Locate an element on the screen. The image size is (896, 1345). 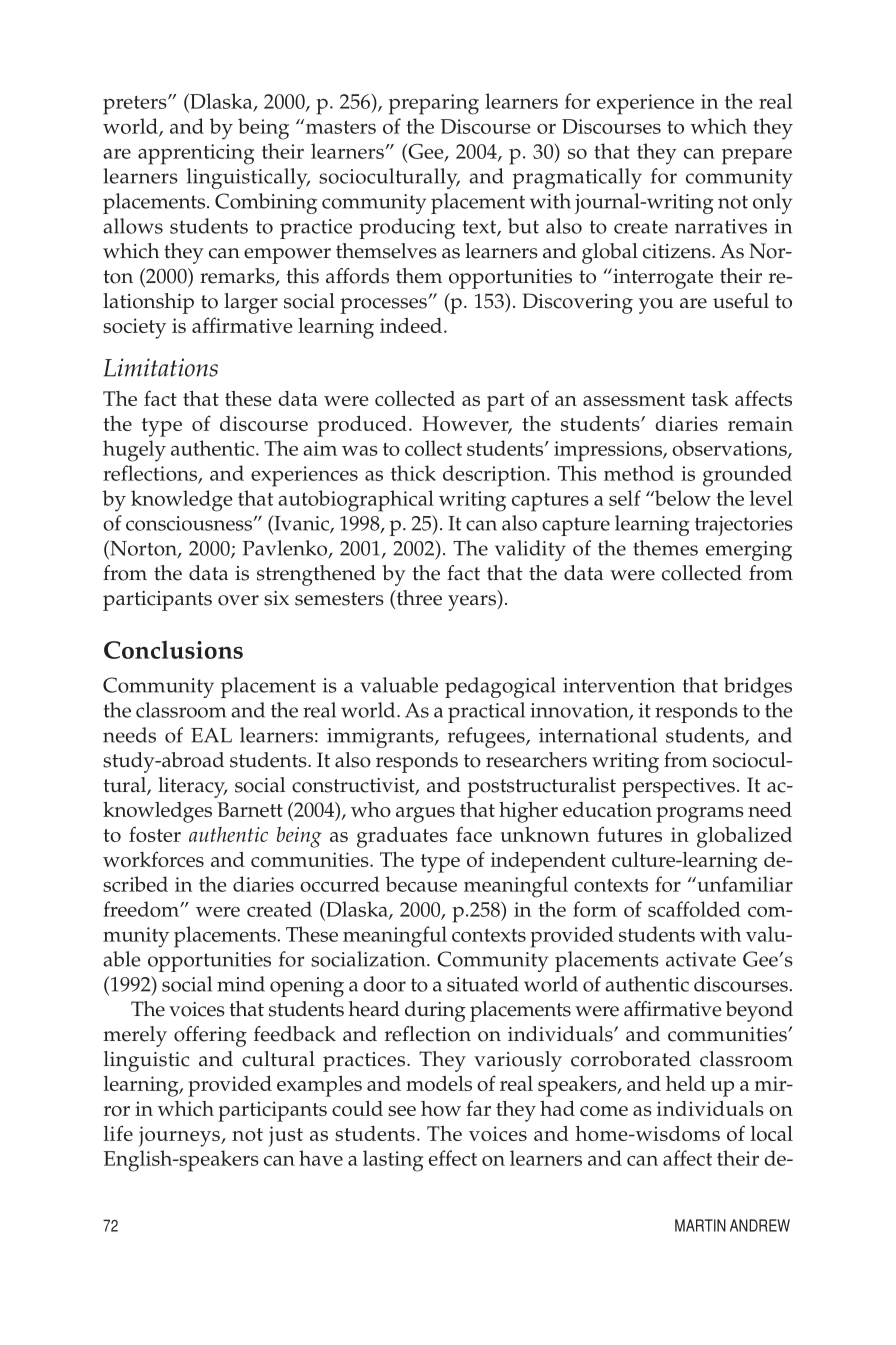
thick is located at coordinates (413, 473).
